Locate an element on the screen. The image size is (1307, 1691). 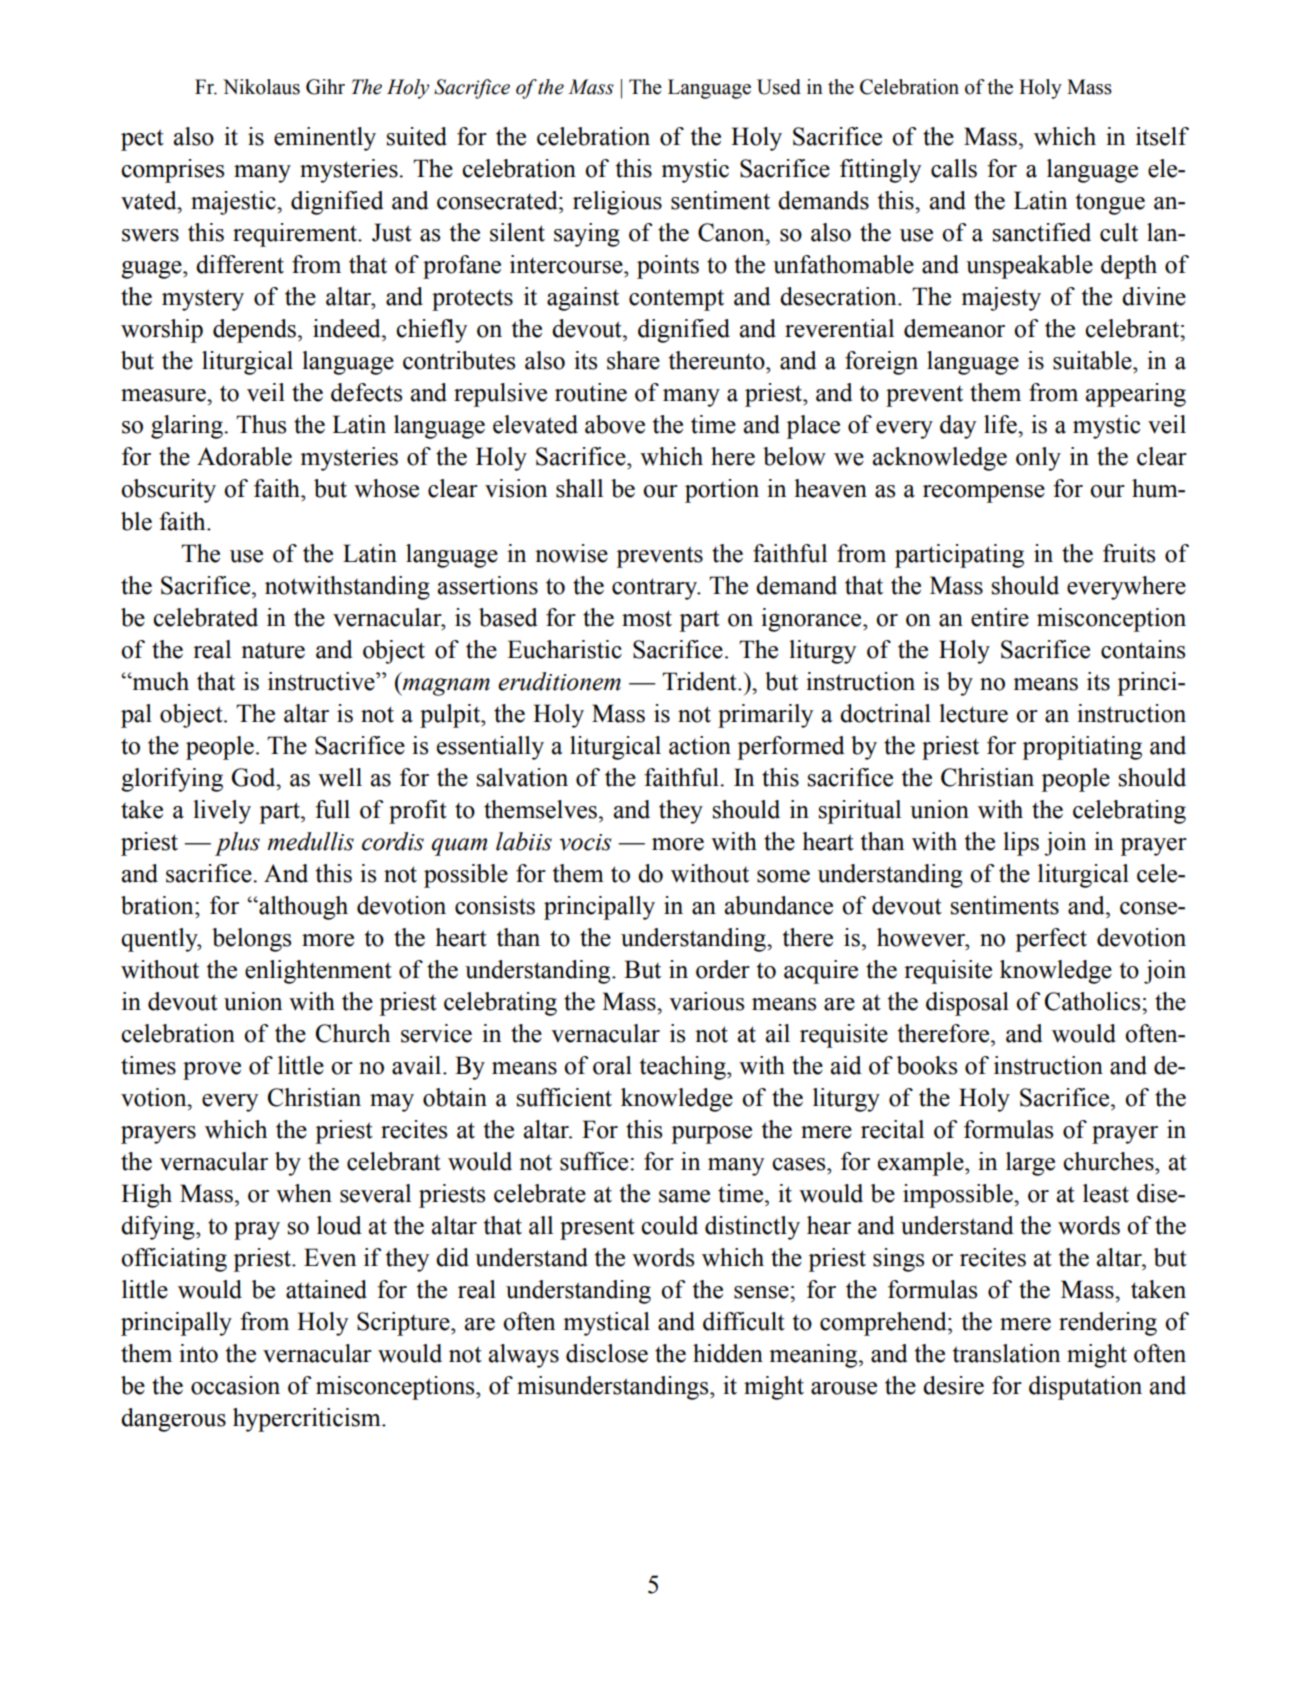
occasion is located at coordinates (235, 1385).
